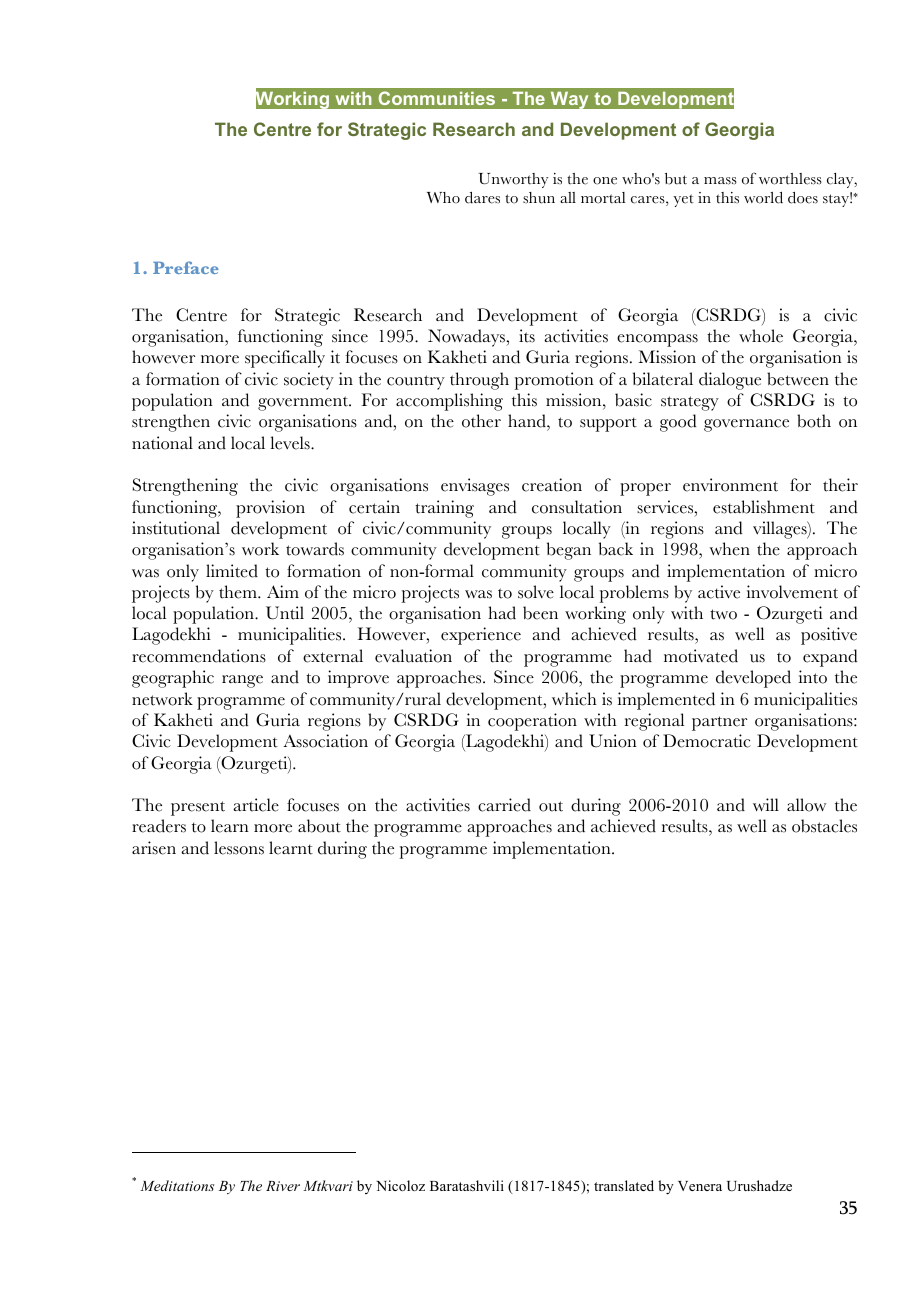 The image size is (924, 1308). I want to click on cooperation, so click(532, 722).
